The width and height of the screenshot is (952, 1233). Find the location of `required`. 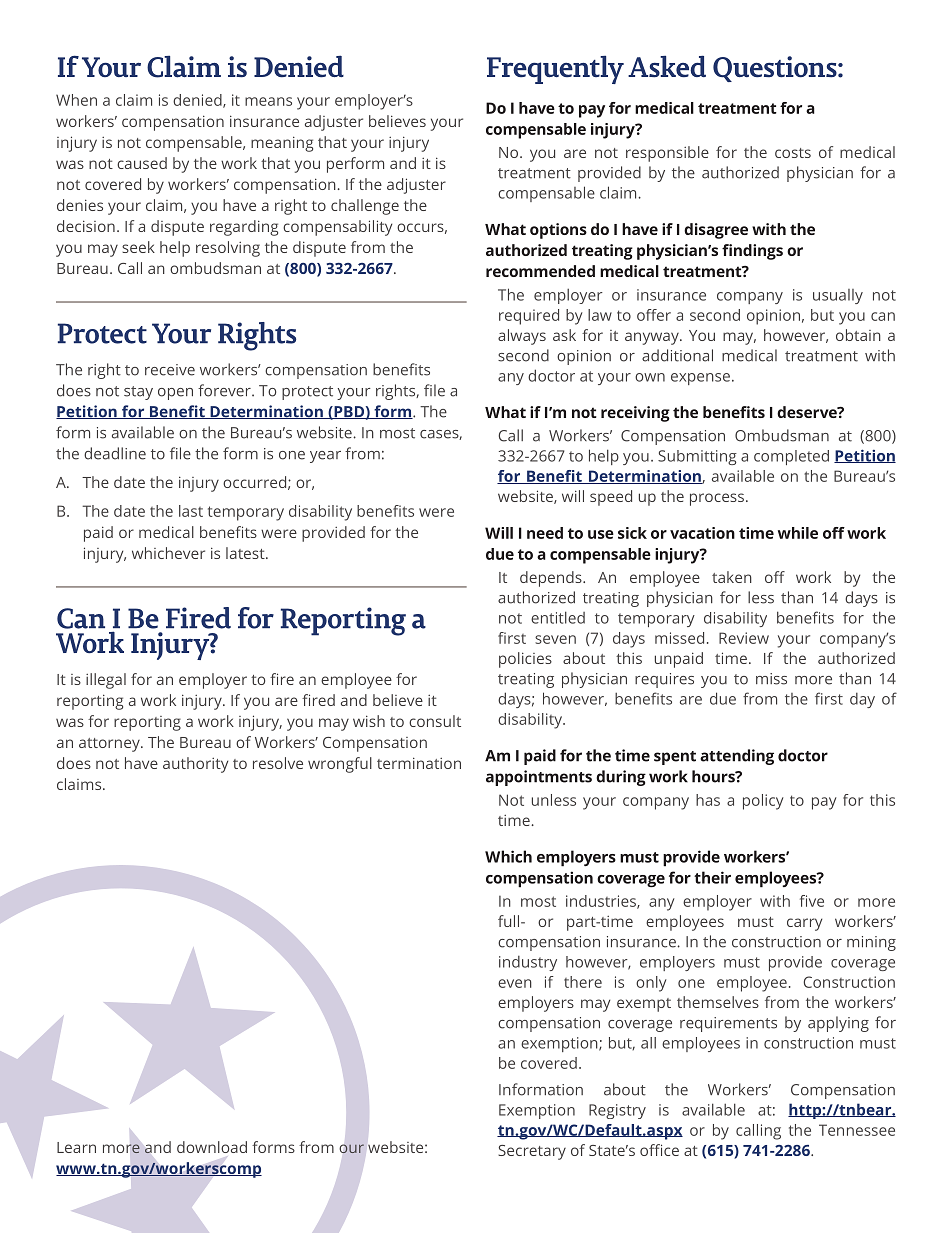

required is located at coordinates (529, 317).
